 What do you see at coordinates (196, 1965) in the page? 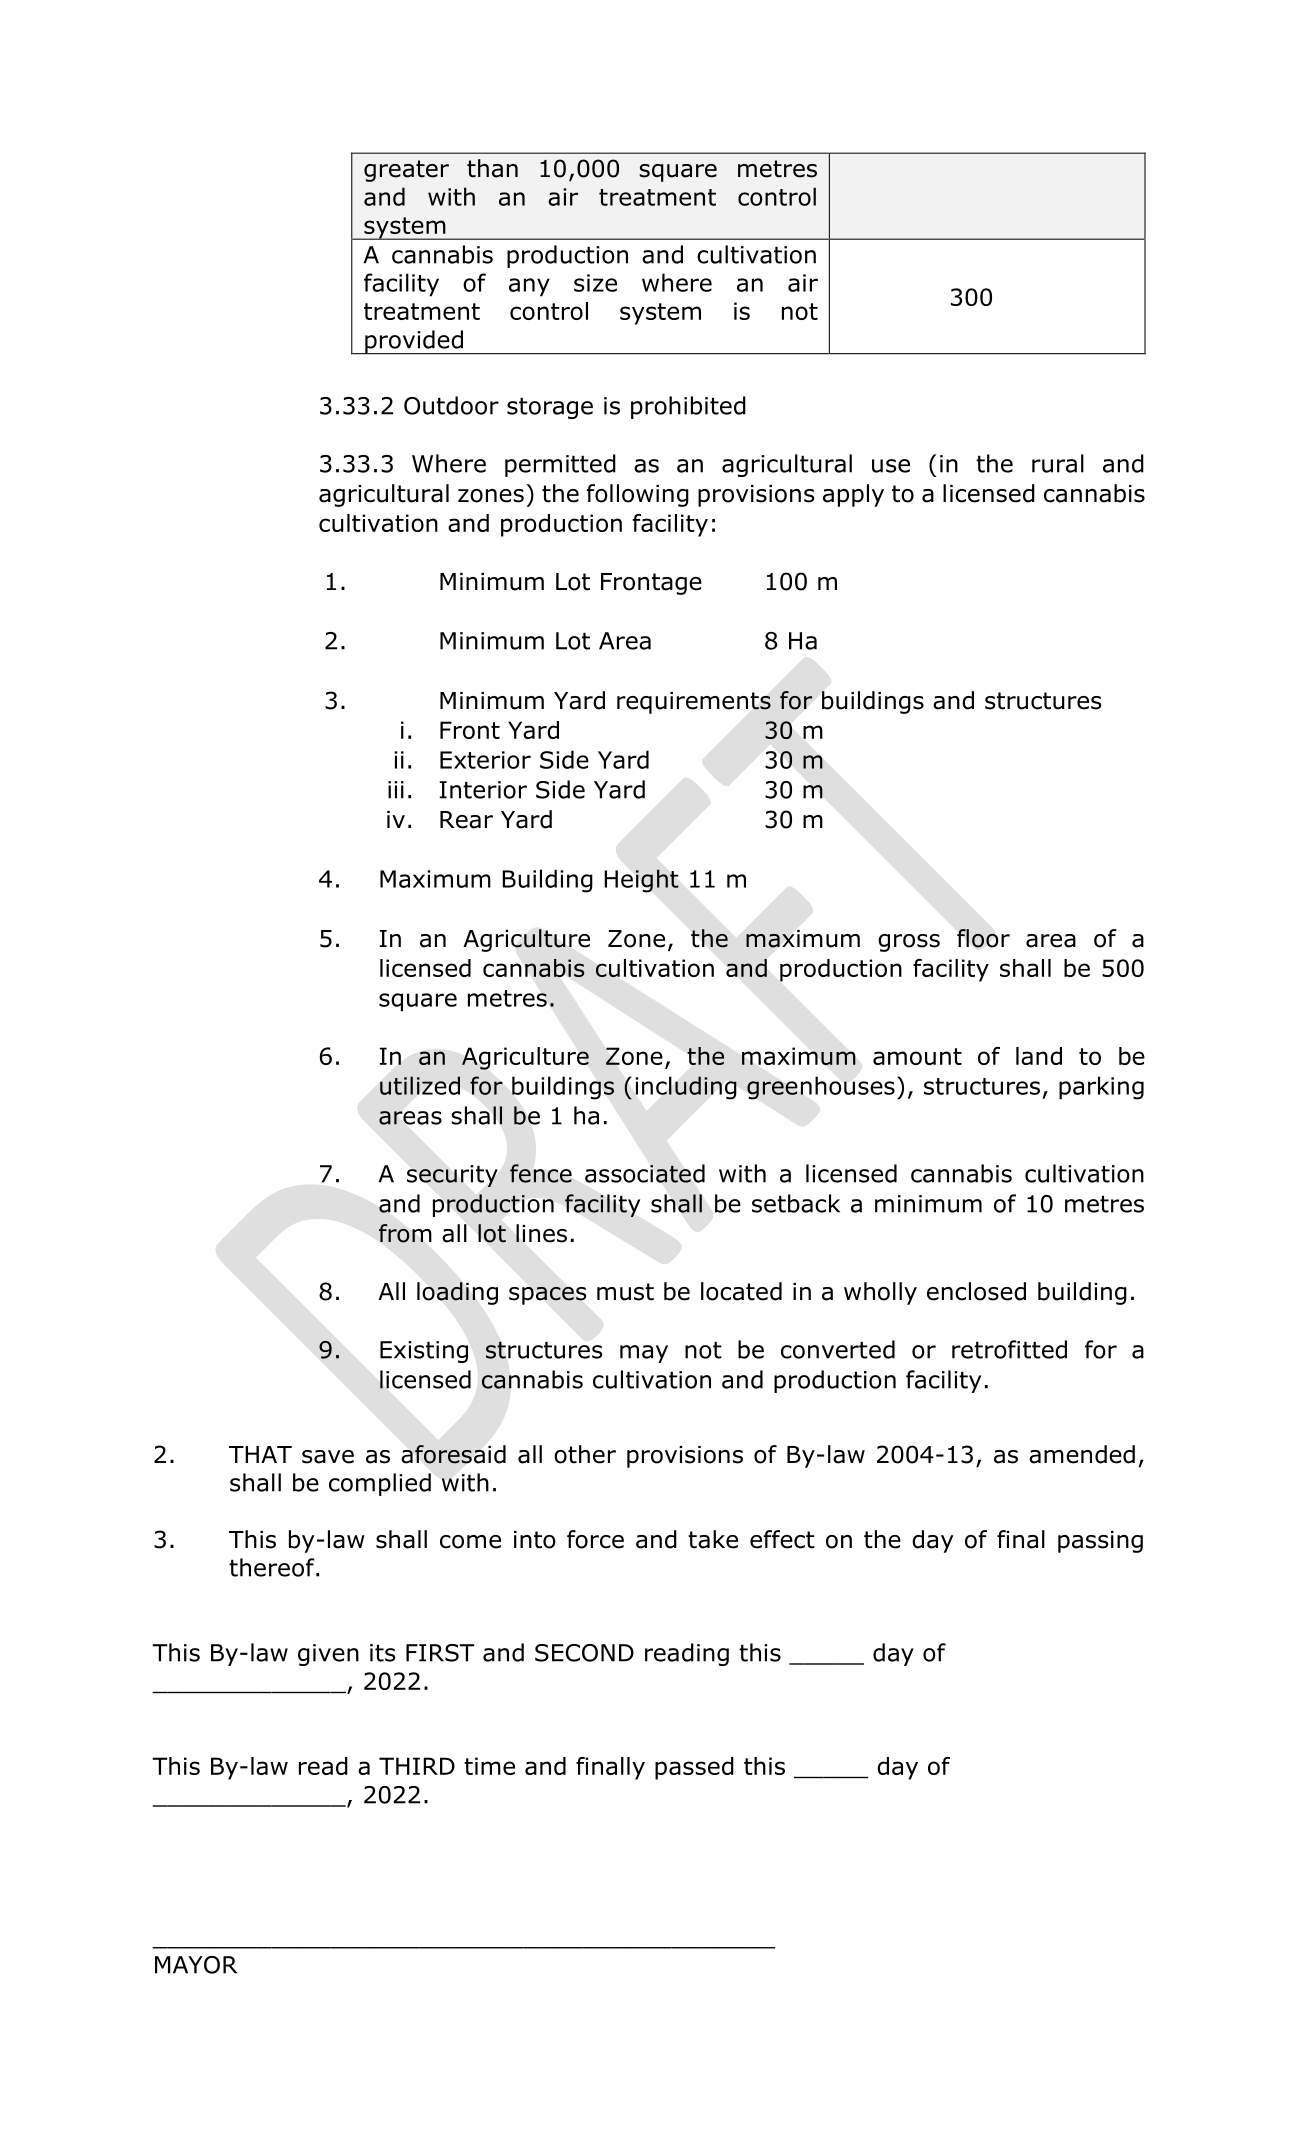
I see `MAYOR` at bounding box center [196, 1965].
